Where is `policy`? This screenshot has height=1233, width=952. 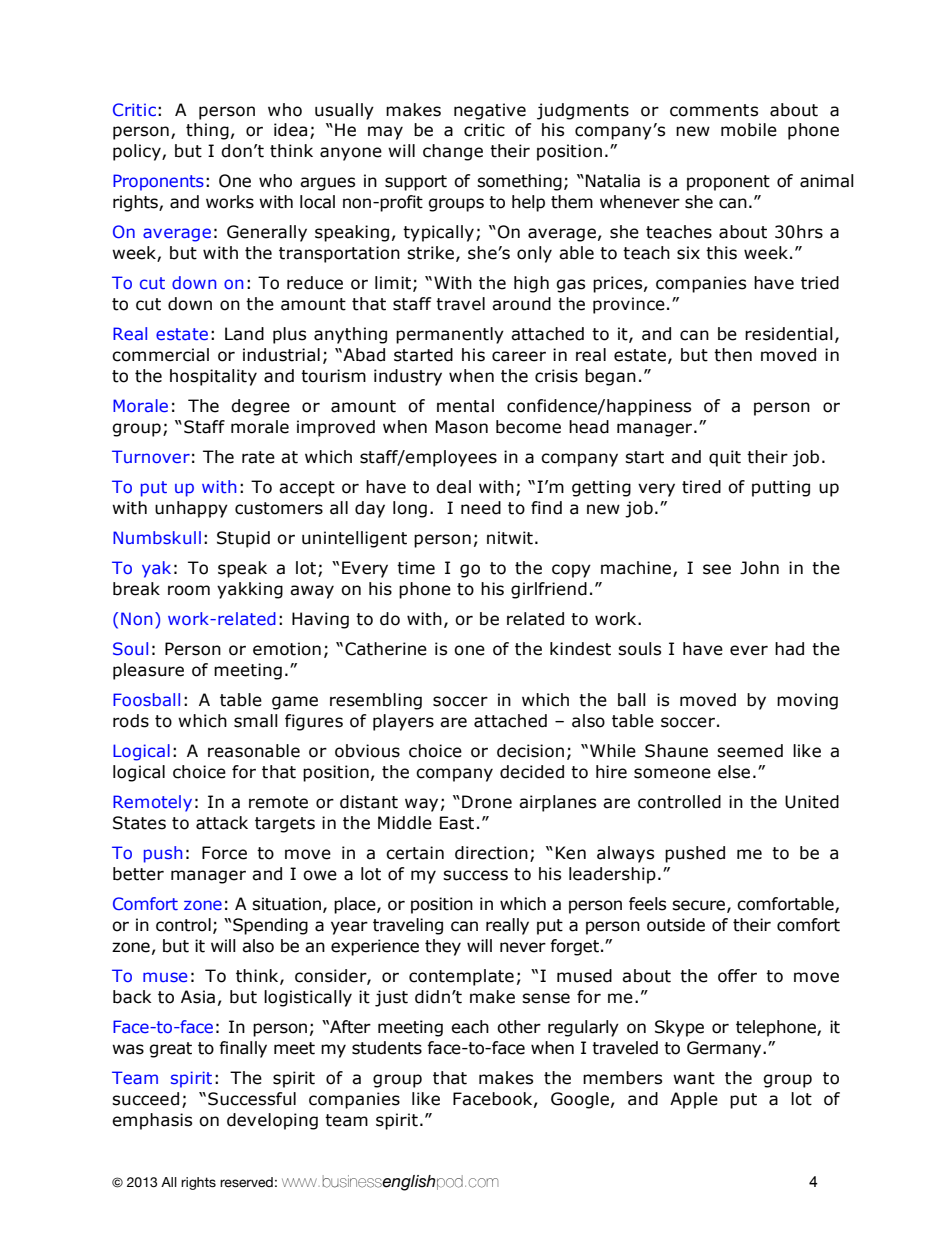
policy is located at coordinates (138, 152).
